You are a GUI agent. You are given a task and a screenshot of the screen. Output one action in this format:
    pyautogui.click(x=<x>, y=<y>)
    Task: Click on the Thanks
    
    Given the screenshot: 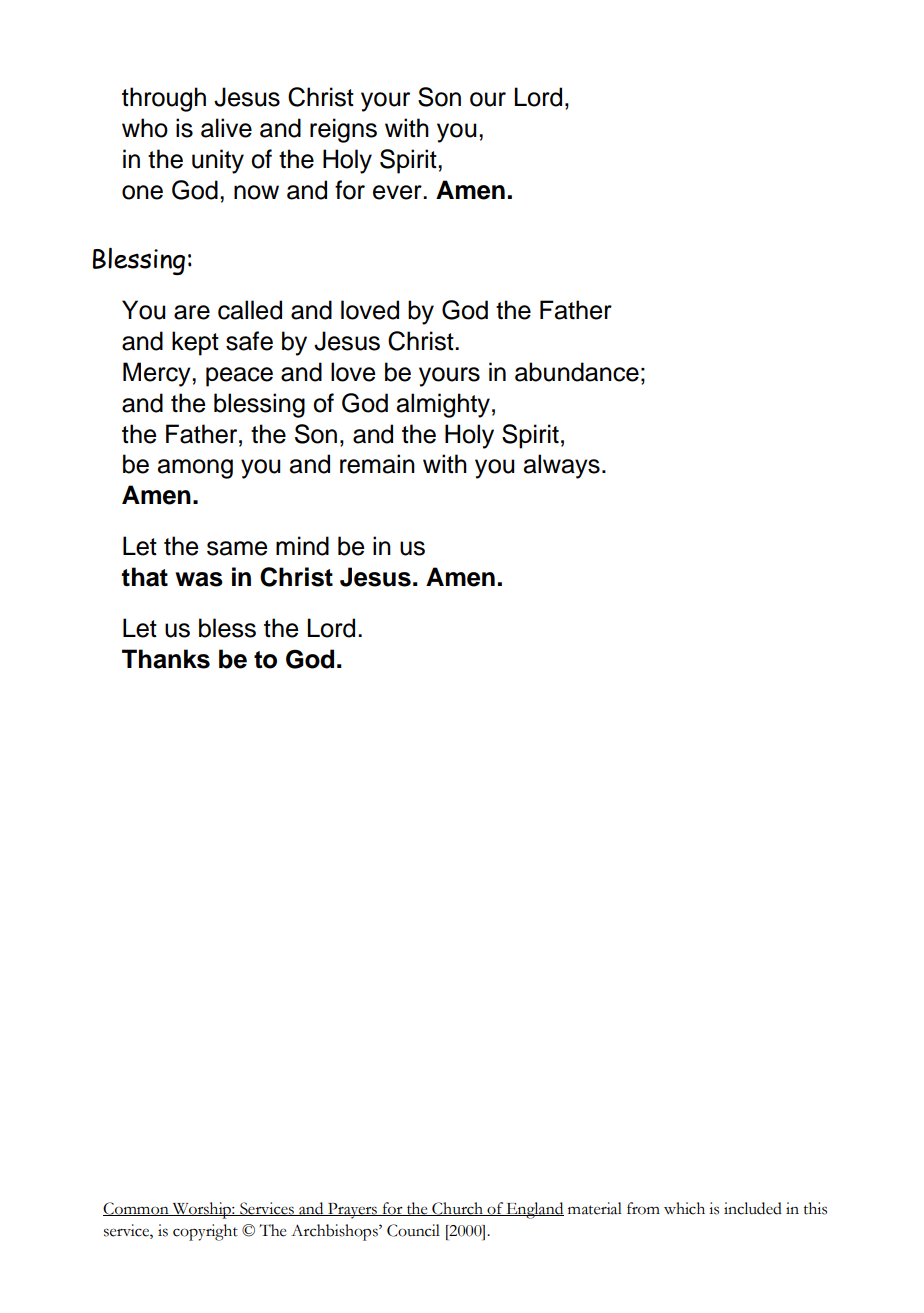 What is the action you would take?
    pyautogui.click(x=166, y=659)
